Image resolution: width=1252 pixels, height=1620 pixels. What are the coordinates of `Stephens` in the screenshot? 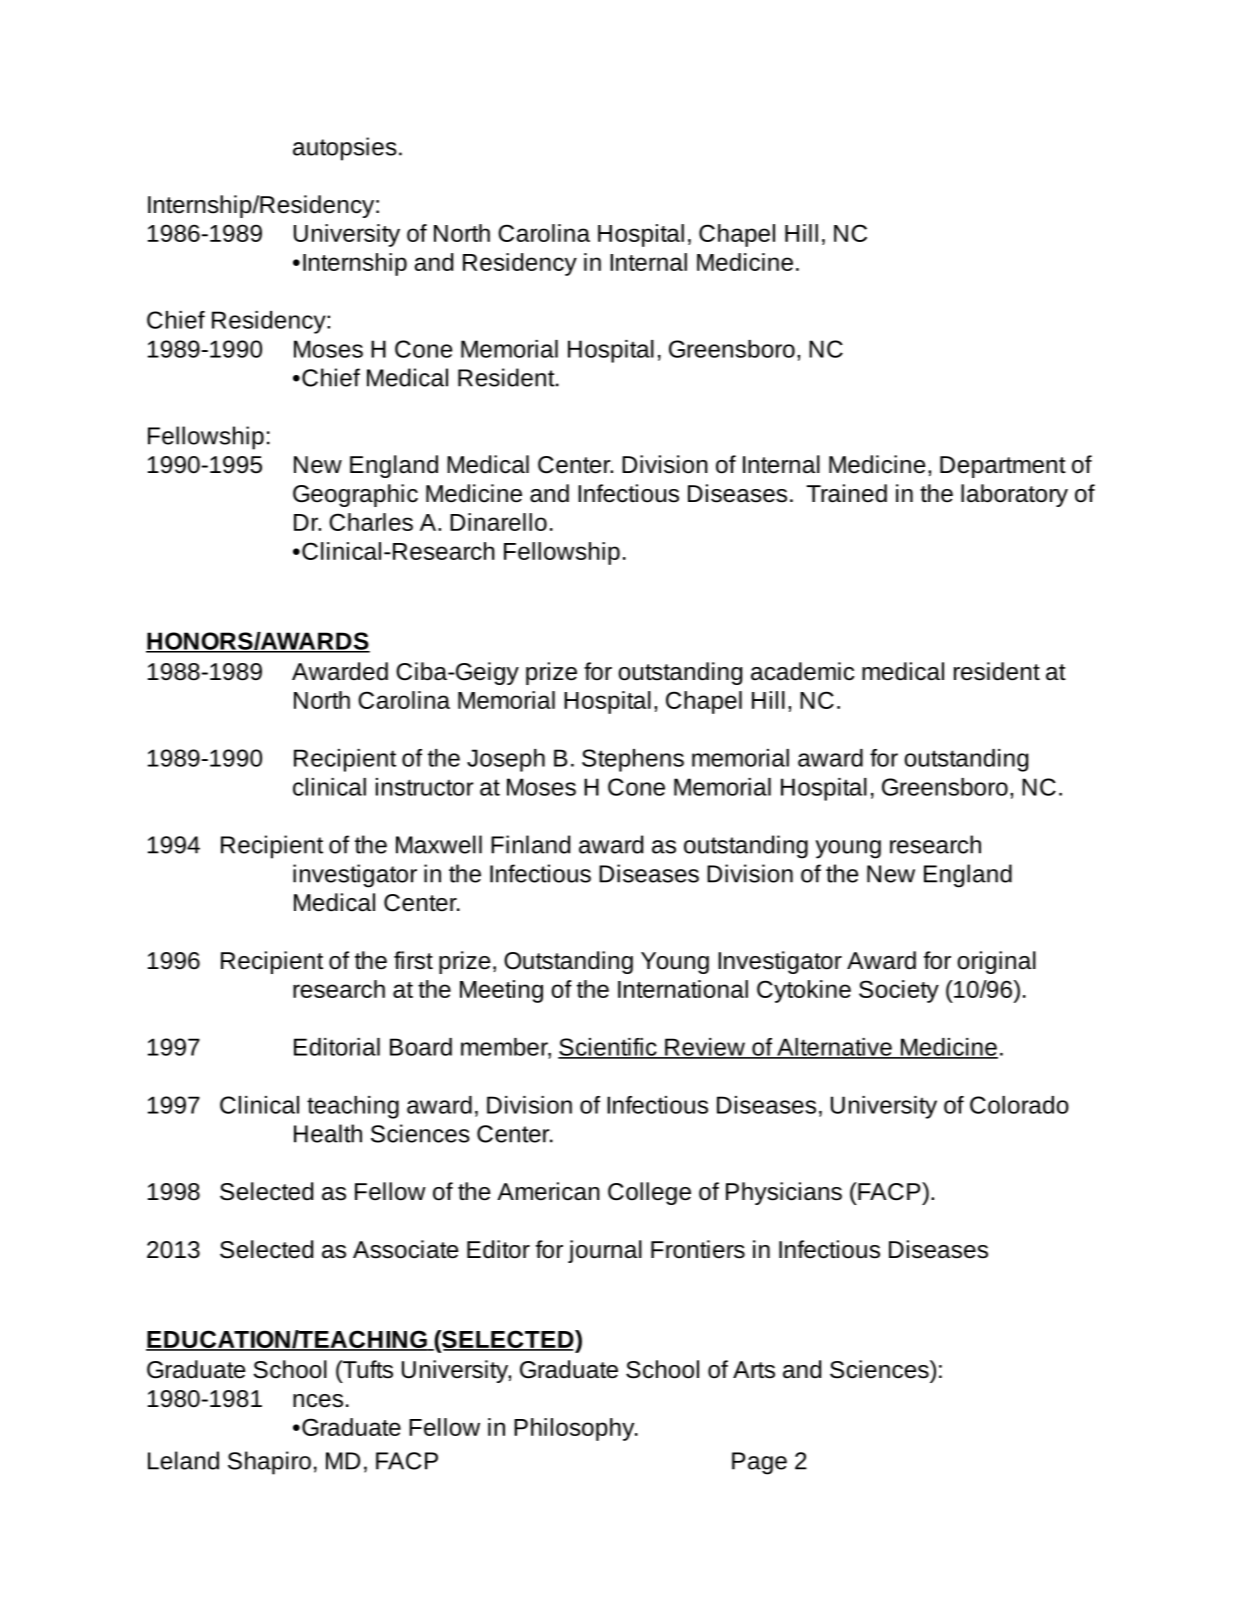 It's located at (633, 760).
